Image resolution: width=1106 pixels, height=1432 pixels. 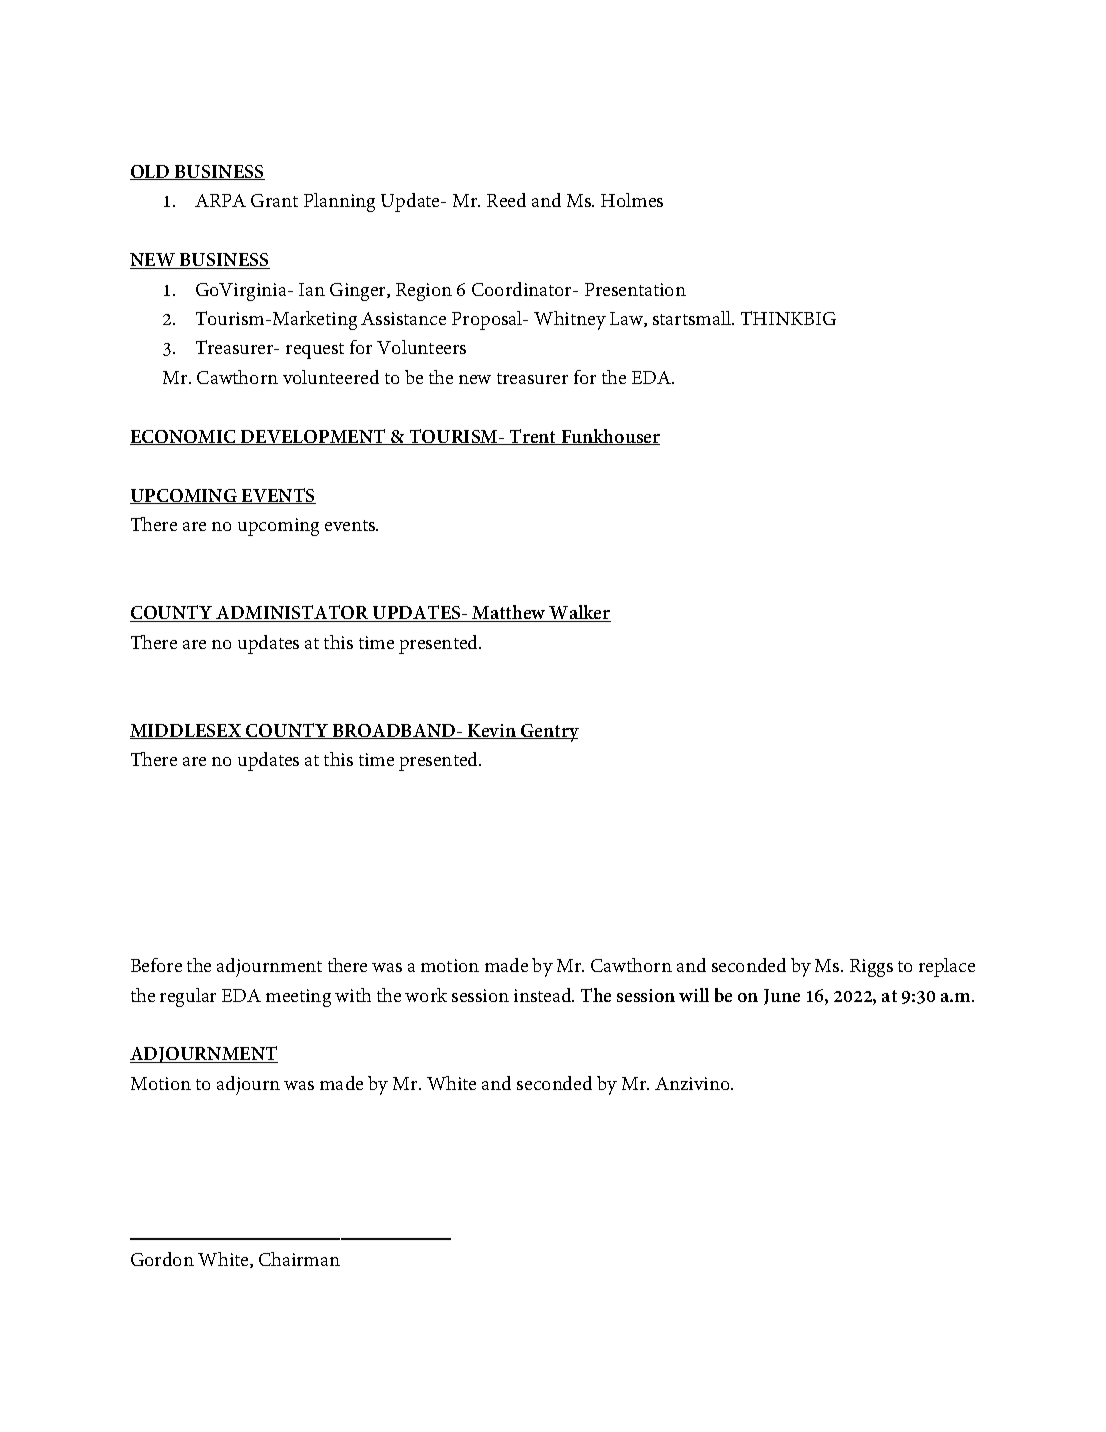 I want to click on Holmes, so click(x=632, y=200).
